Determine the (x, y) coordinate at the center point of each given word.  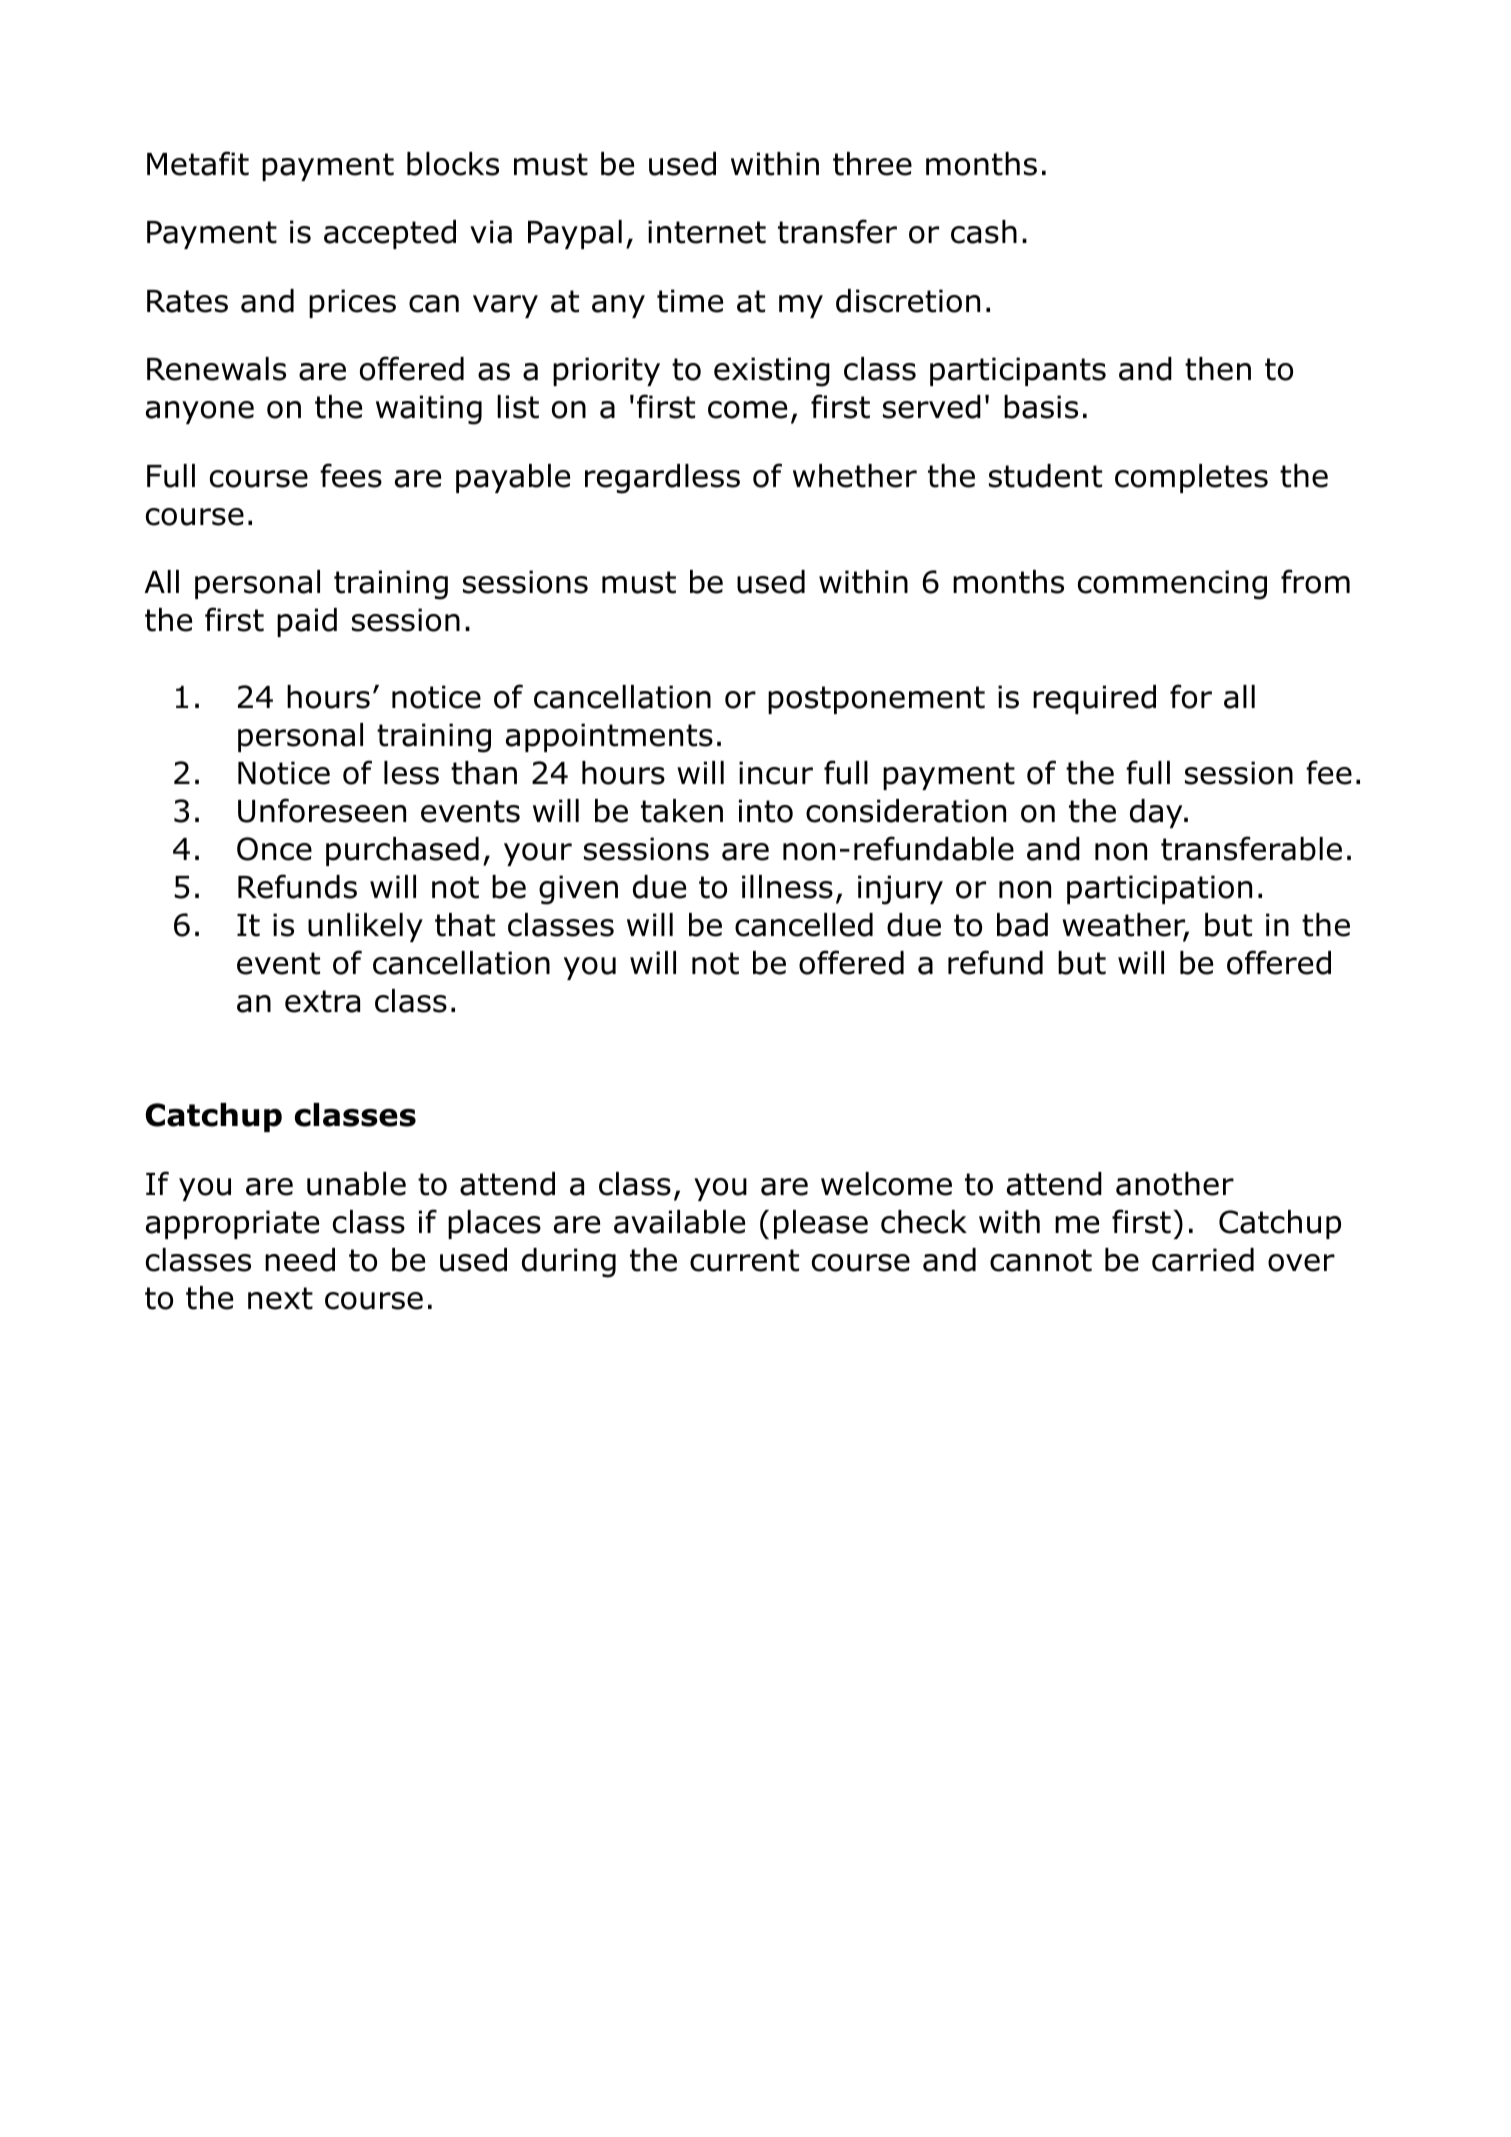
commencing (1172, 585)
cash (984, 232)
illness (787, 887)
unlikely (365, 927)
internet (707, 232)
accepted (390, 234)
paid (307, 622)
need (300, 1260)
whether (855, 476)
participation (1159, 889)
